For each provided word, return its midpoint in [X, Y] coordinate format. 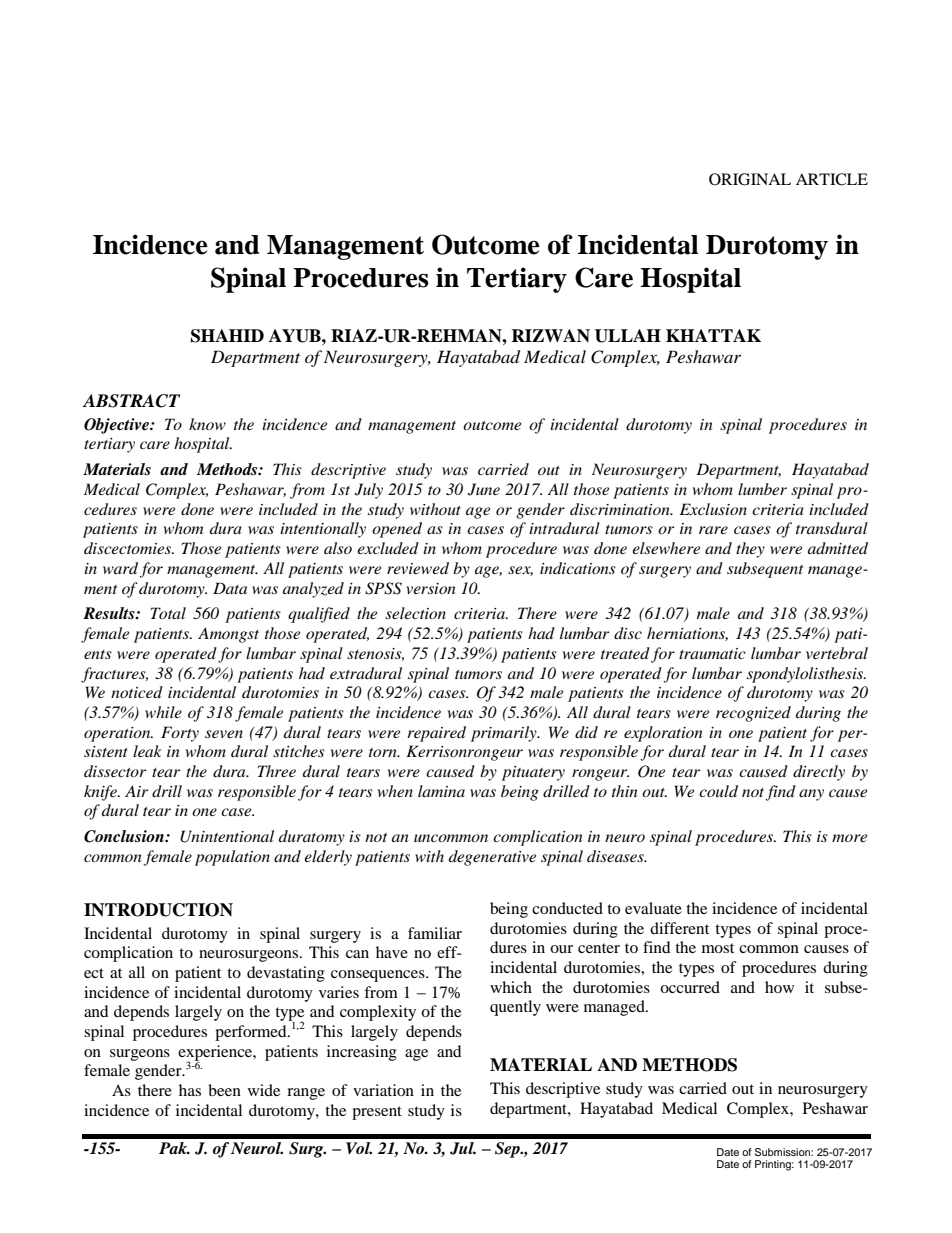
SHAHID [227, 336]
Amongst [228, 635]
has [190, 1090]
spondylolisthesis [806, 675]
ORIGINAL [750, 179]
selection [415, 613]
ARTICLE [832, 179]
